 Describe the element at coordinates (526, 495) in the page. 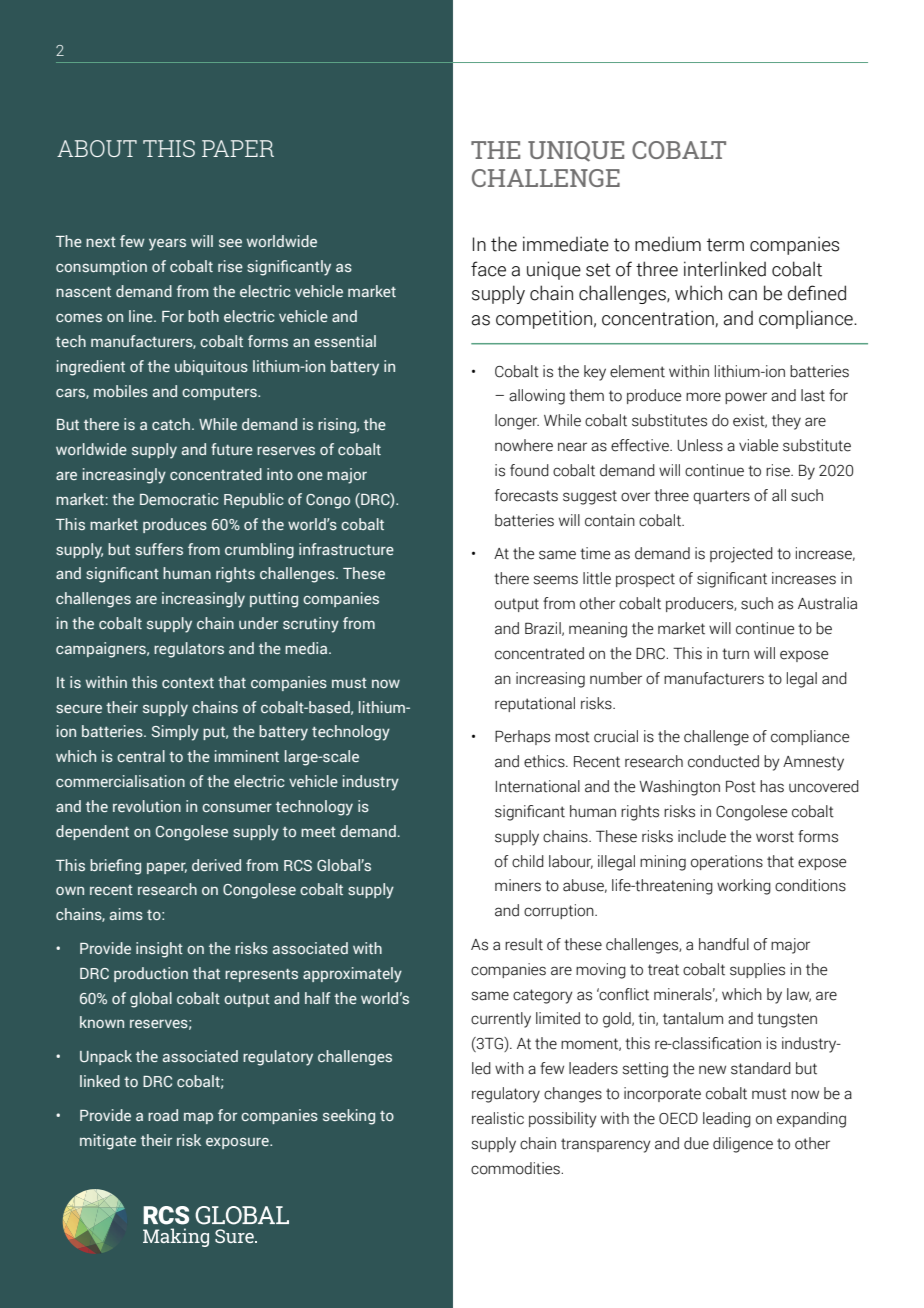

I see `forecasts` at that location.
